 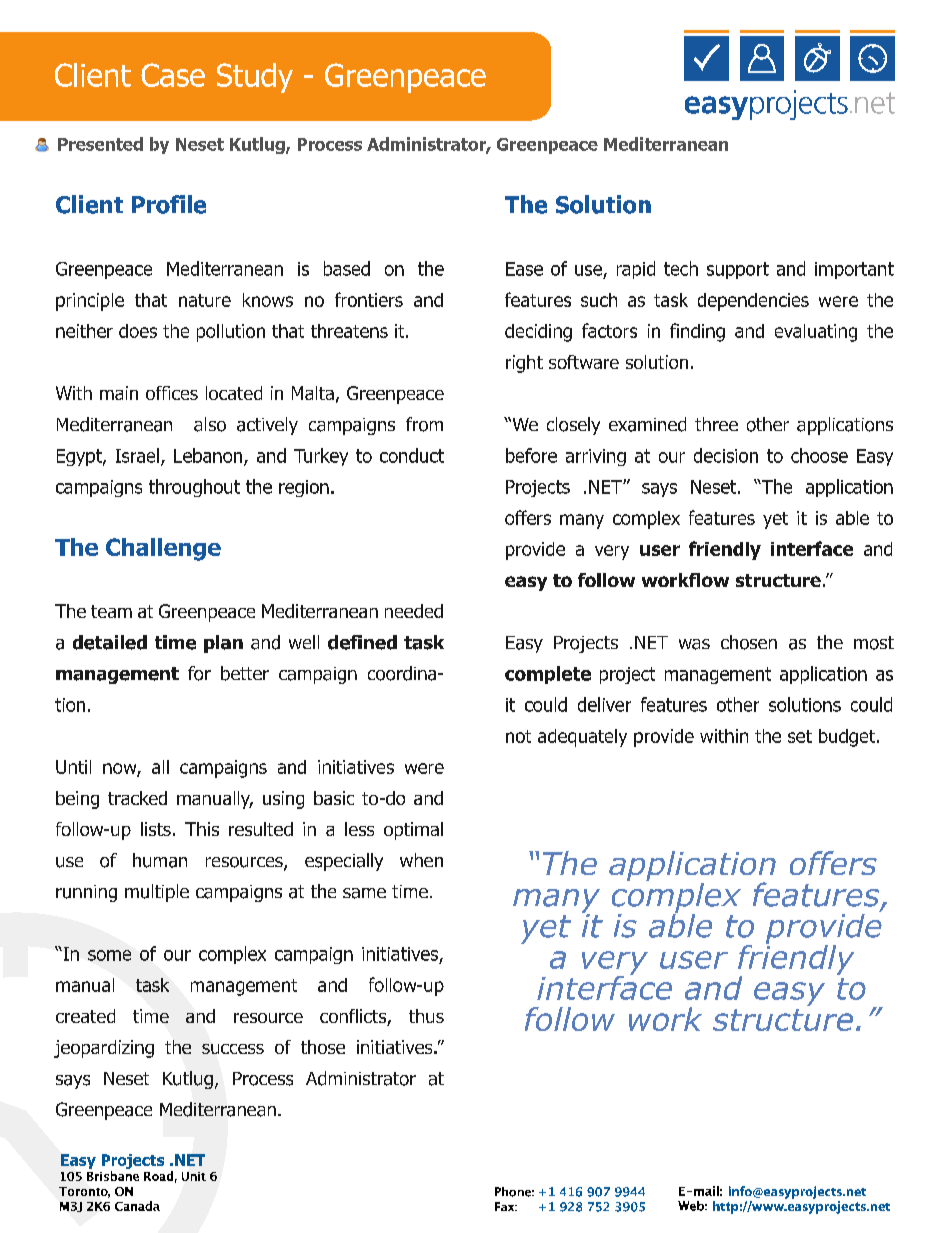 I want to click on when, so click(x=421, y=860).
